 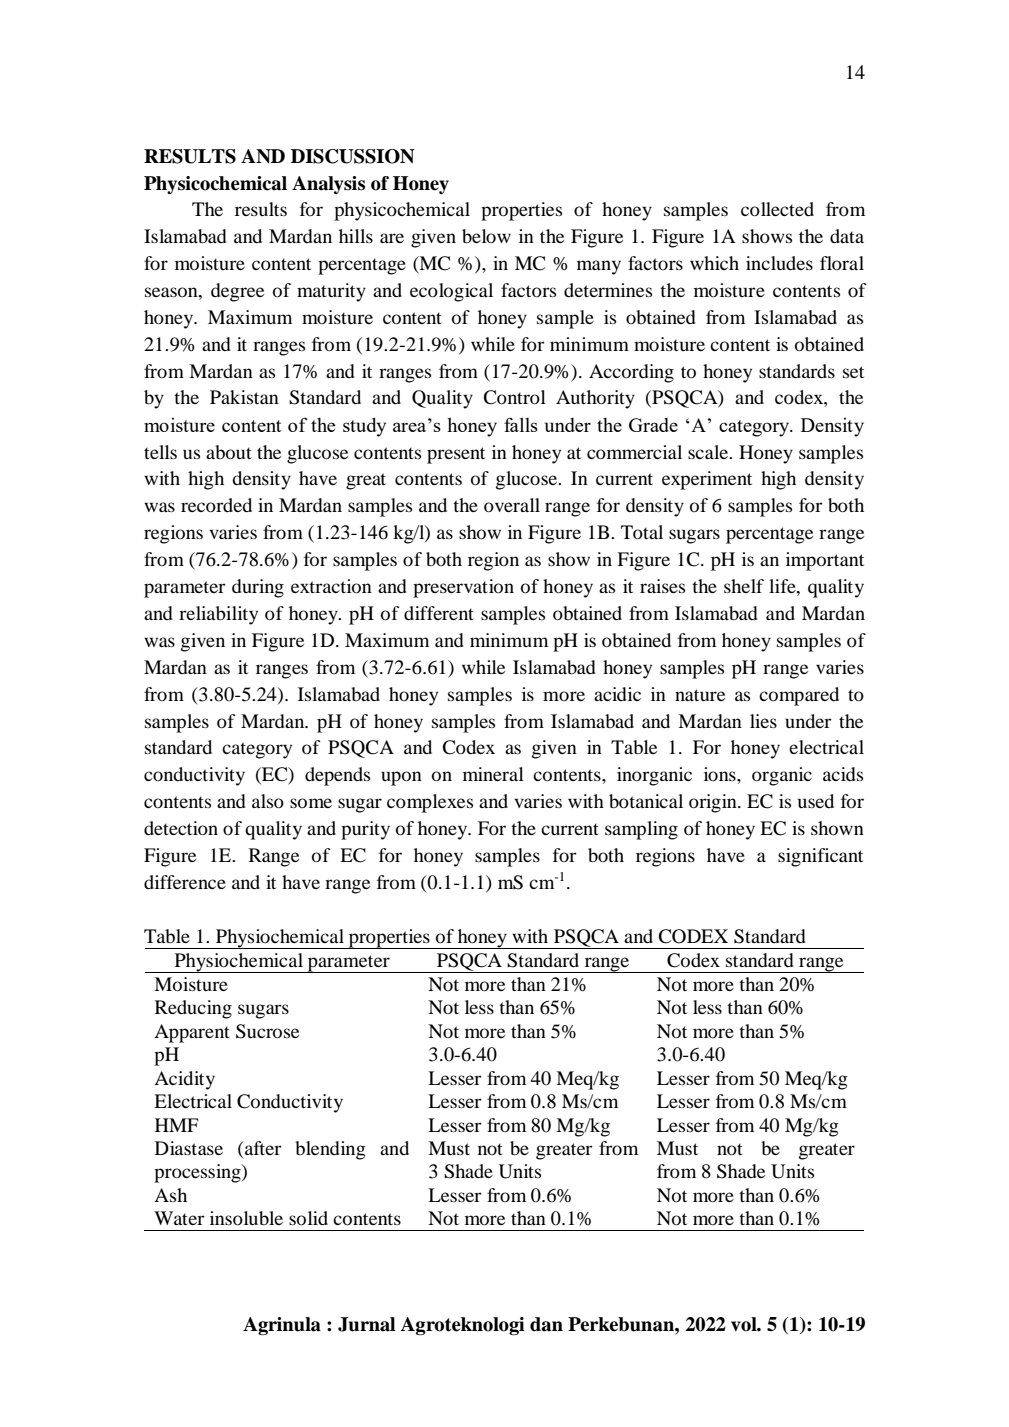 What do you see at coordinates (783, 587) in the screenshot?
I see `life` at bounding box center [783, 587].
